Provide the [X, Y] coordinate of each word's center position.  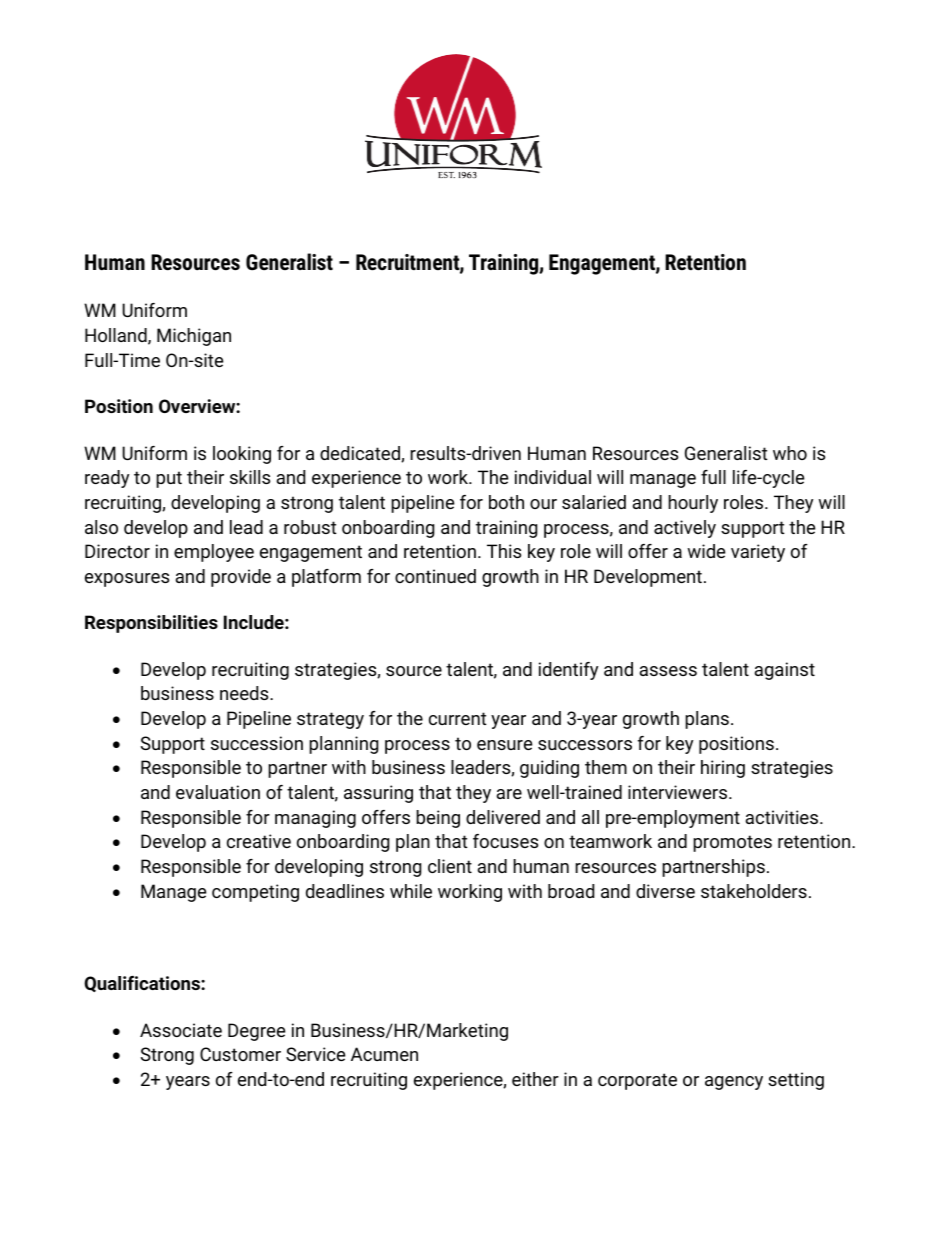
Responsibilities [151, 624]
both [506, 502]
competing [255, 893]
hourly [693, 504]
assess [668, 671]
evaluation [218, 792]
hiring [723, 769]
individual [553, 477]
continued [435, 576]
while [411, 891]
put [169, 479]
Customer [240, 1054]
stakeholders [754, 891]
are [509, 794]
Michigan [194, 337]
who [790, 453]
